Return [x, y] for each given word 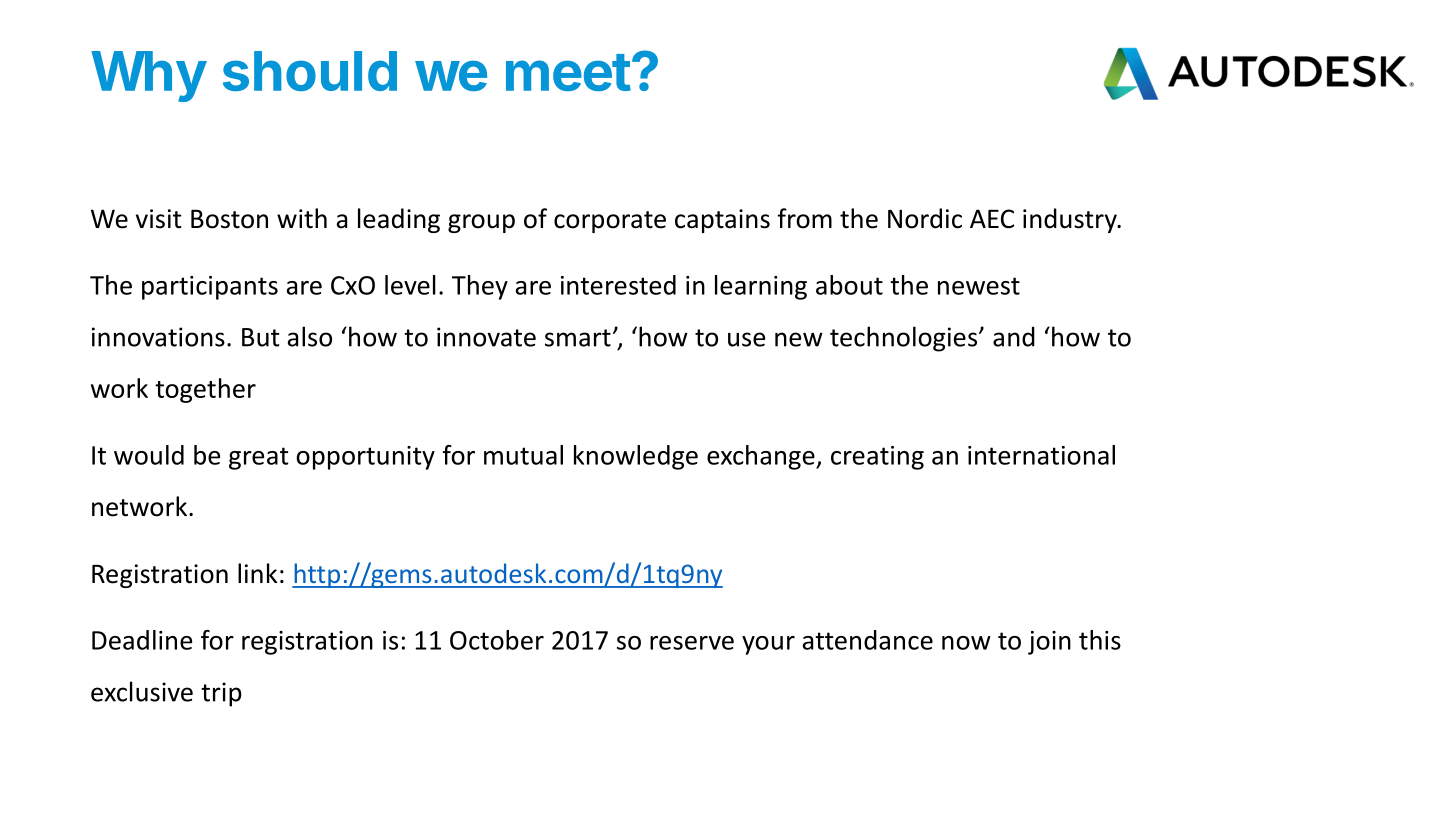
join [1049, 643]
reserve [692, 643]
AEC [992, 219]
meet [568, 72]
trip [221, 694]
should [310, 71]
